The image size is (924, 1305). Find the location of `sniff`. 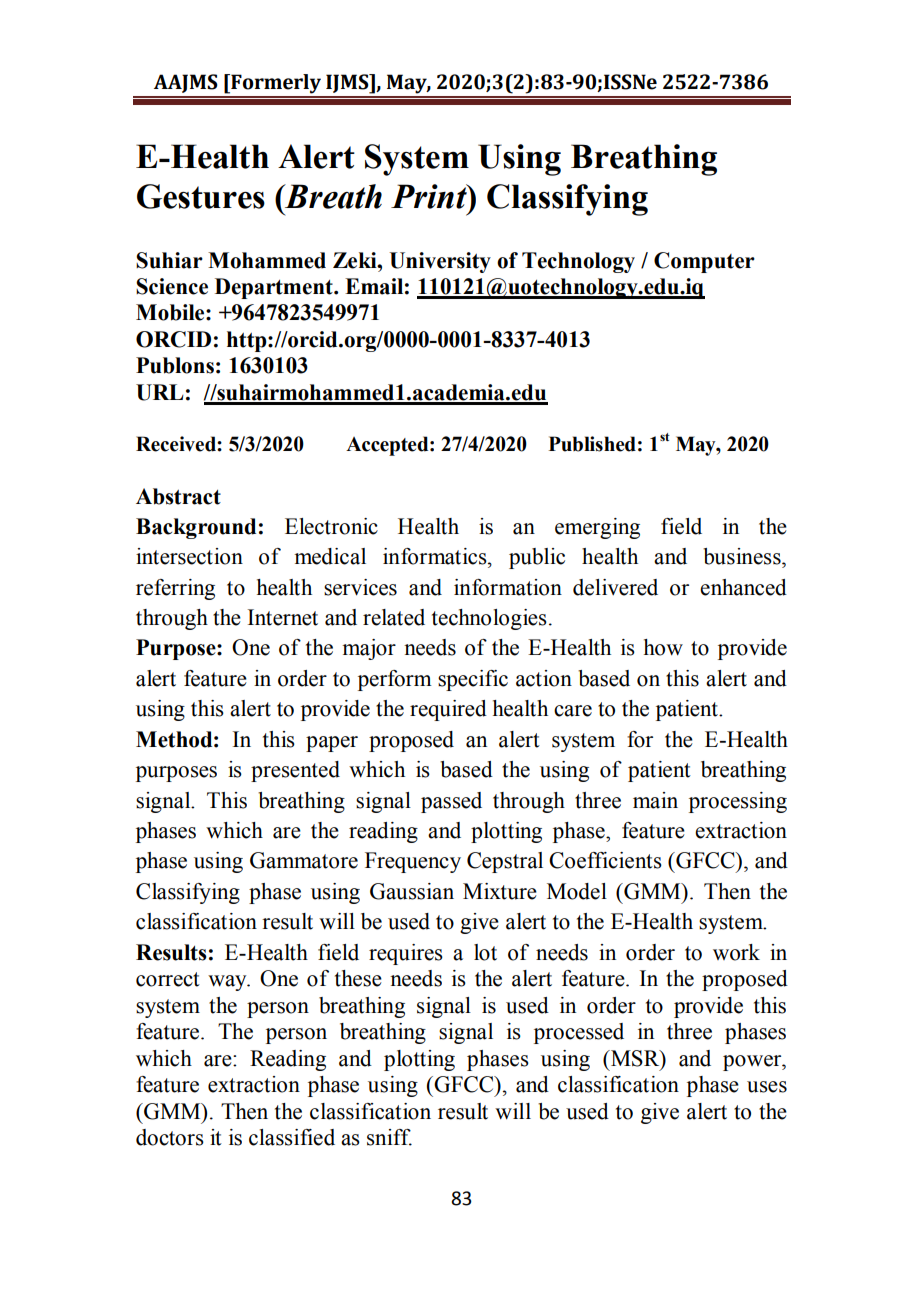

sniff is located at coordinates (389, 1137).
